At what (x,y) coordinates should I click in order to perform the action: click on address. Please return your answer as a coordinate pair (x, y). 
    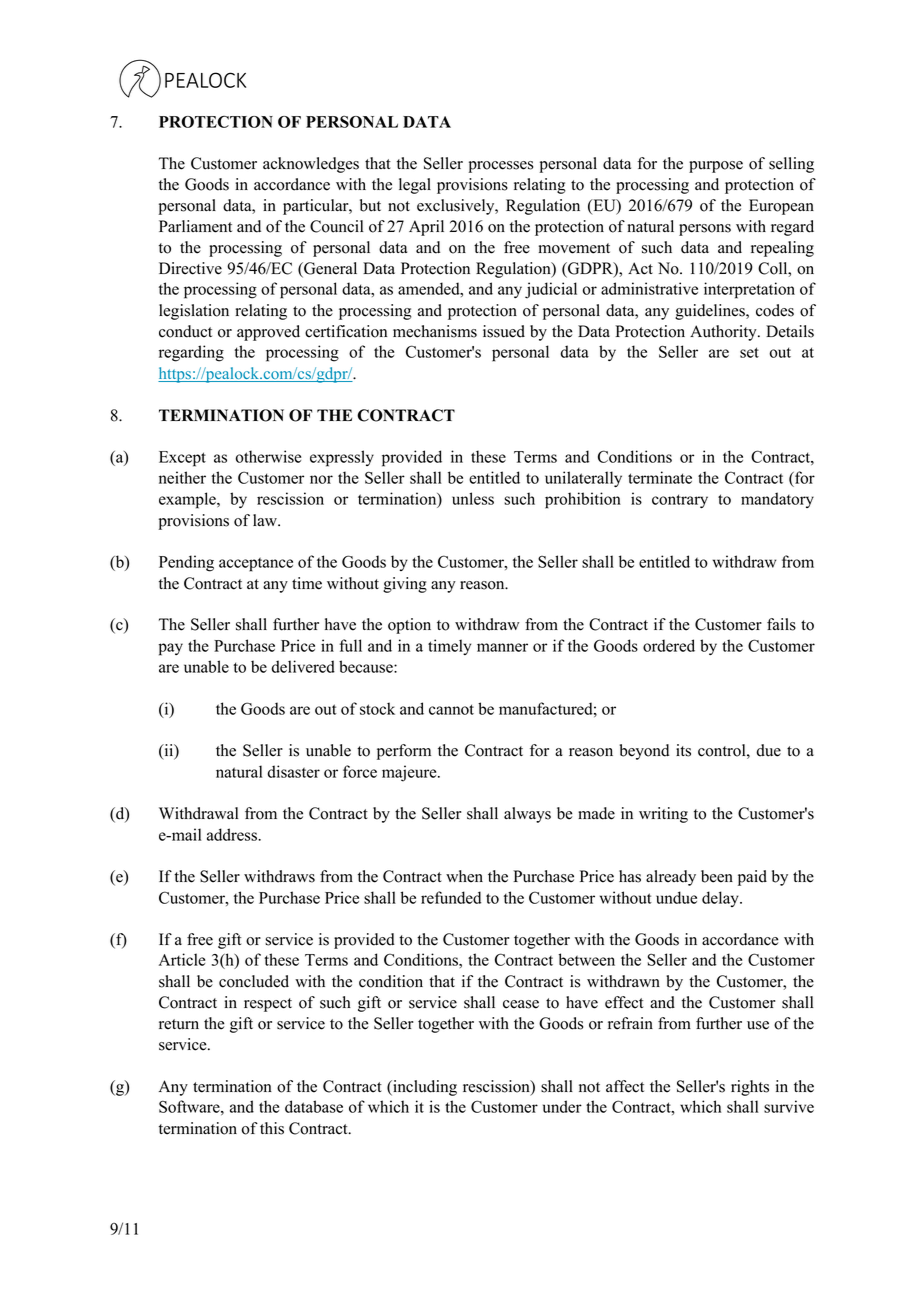
    Looking at the image, I should click on (233, 834).
